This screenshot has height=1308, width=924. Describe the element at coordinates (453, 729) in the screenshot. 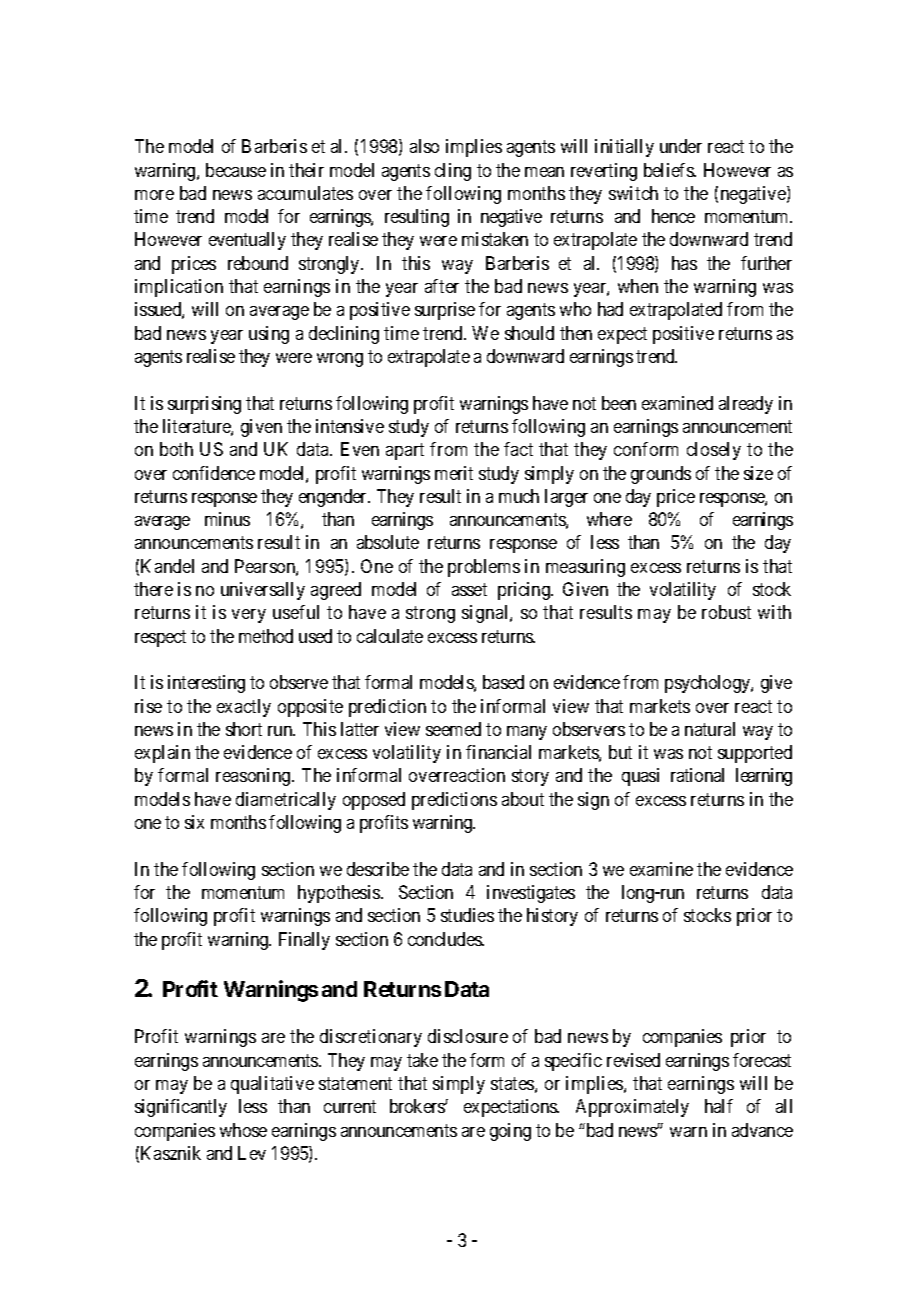

I see `seemed` at that location.
